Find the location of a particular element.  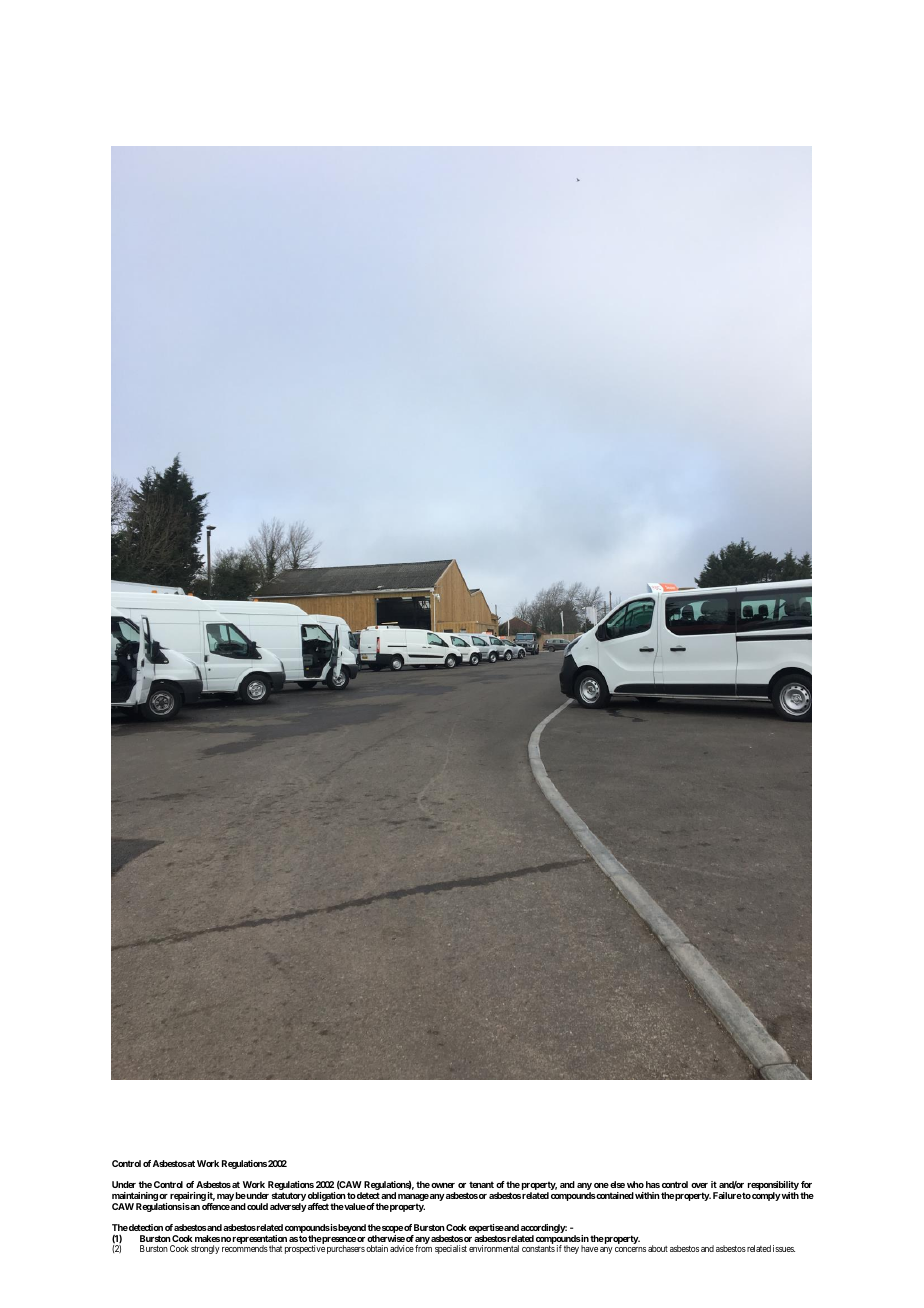

over is located at coordinates (699, 1185).
